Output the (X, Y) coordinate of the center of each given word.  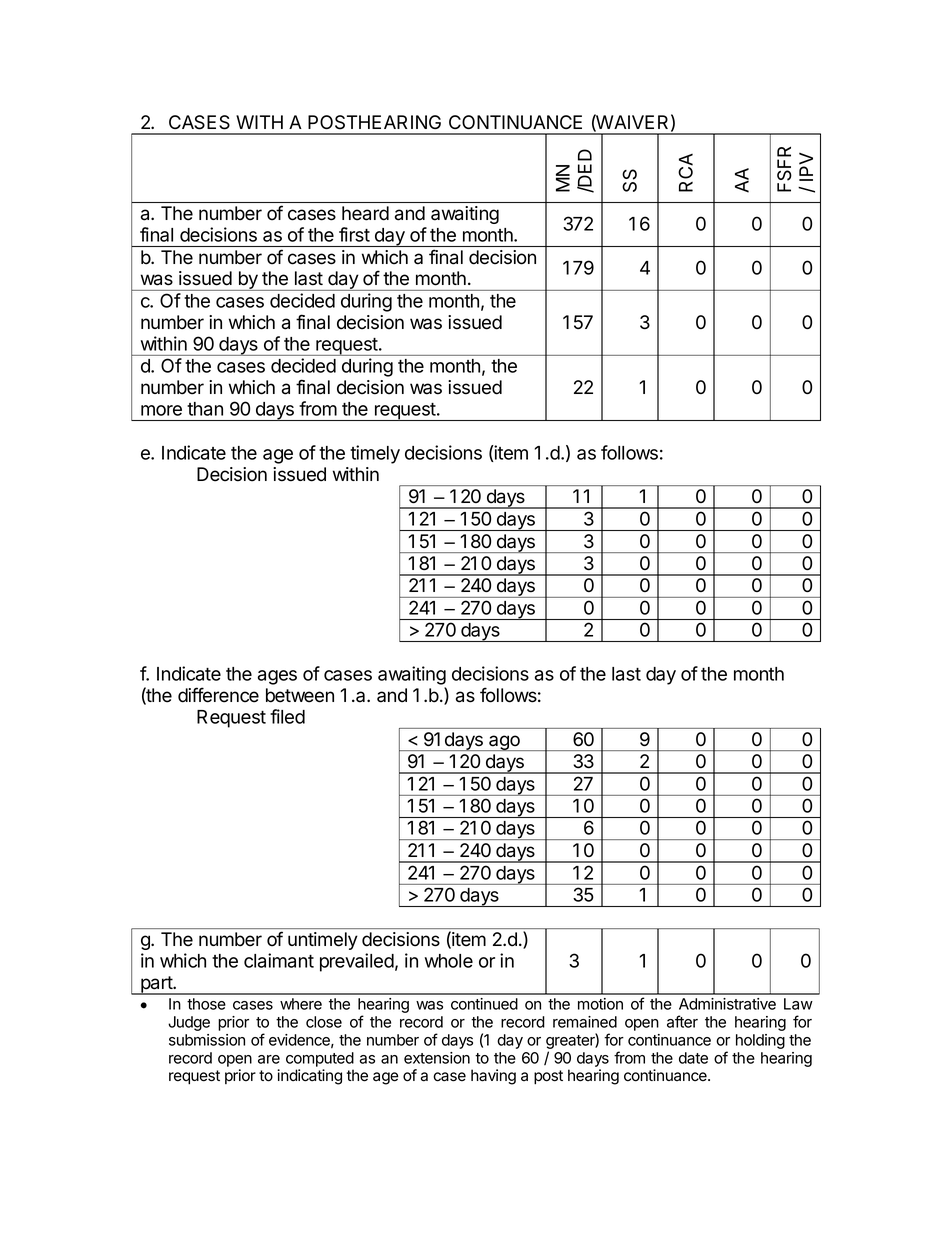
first (354, 234)
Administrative (727, 1004)
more (161, 410)
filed (287, 716)
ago (504, 743)
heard (365, 213)
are (269, 1059)
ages (277, 677)
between (300, 695)
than (205, 409)
